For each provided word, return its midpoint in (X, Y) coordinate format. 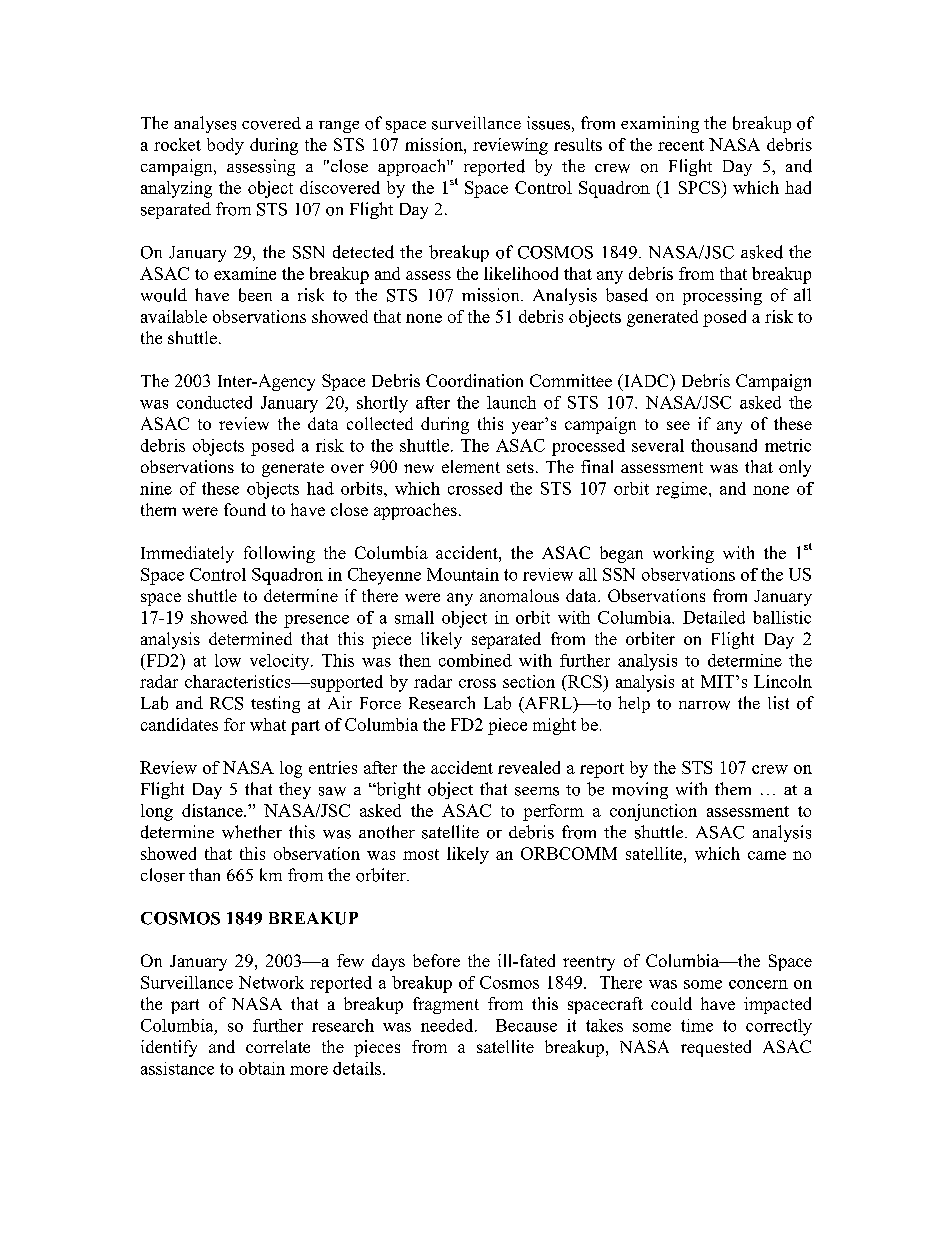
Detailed (714, 617)
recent (681, 145)
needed (448, 1025)
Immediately (187, 554)
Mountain (463, 574)
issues (548, 123)
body (225, 146)
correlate (278, 1046)
